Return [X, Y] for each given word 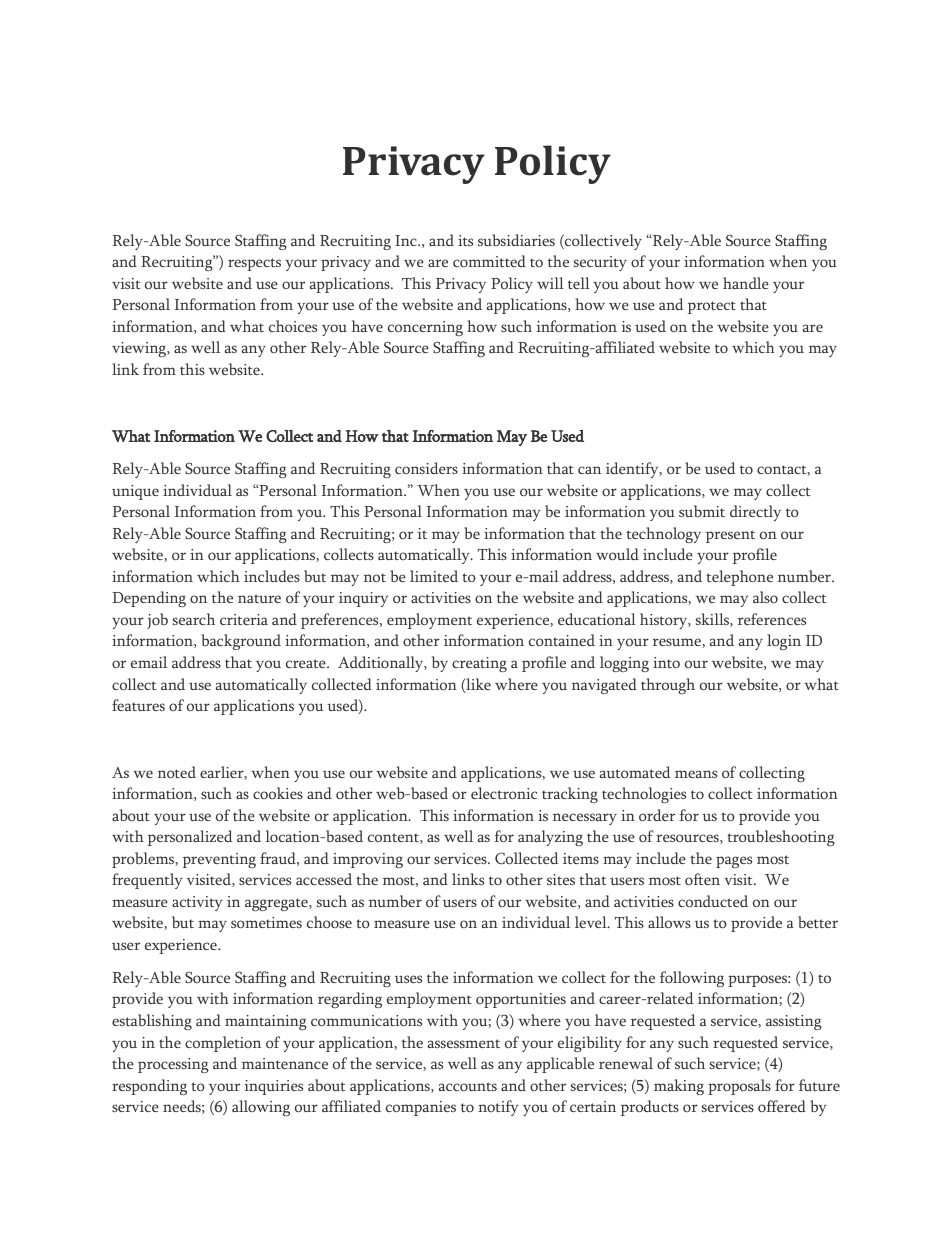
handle [746, 283]
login [784, 642]
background [241, 642]
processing [173, 1065]
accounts [468, 1086]
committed [489, 261]
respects [254, 264]
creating [479, 664]
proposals [739, 1087]
